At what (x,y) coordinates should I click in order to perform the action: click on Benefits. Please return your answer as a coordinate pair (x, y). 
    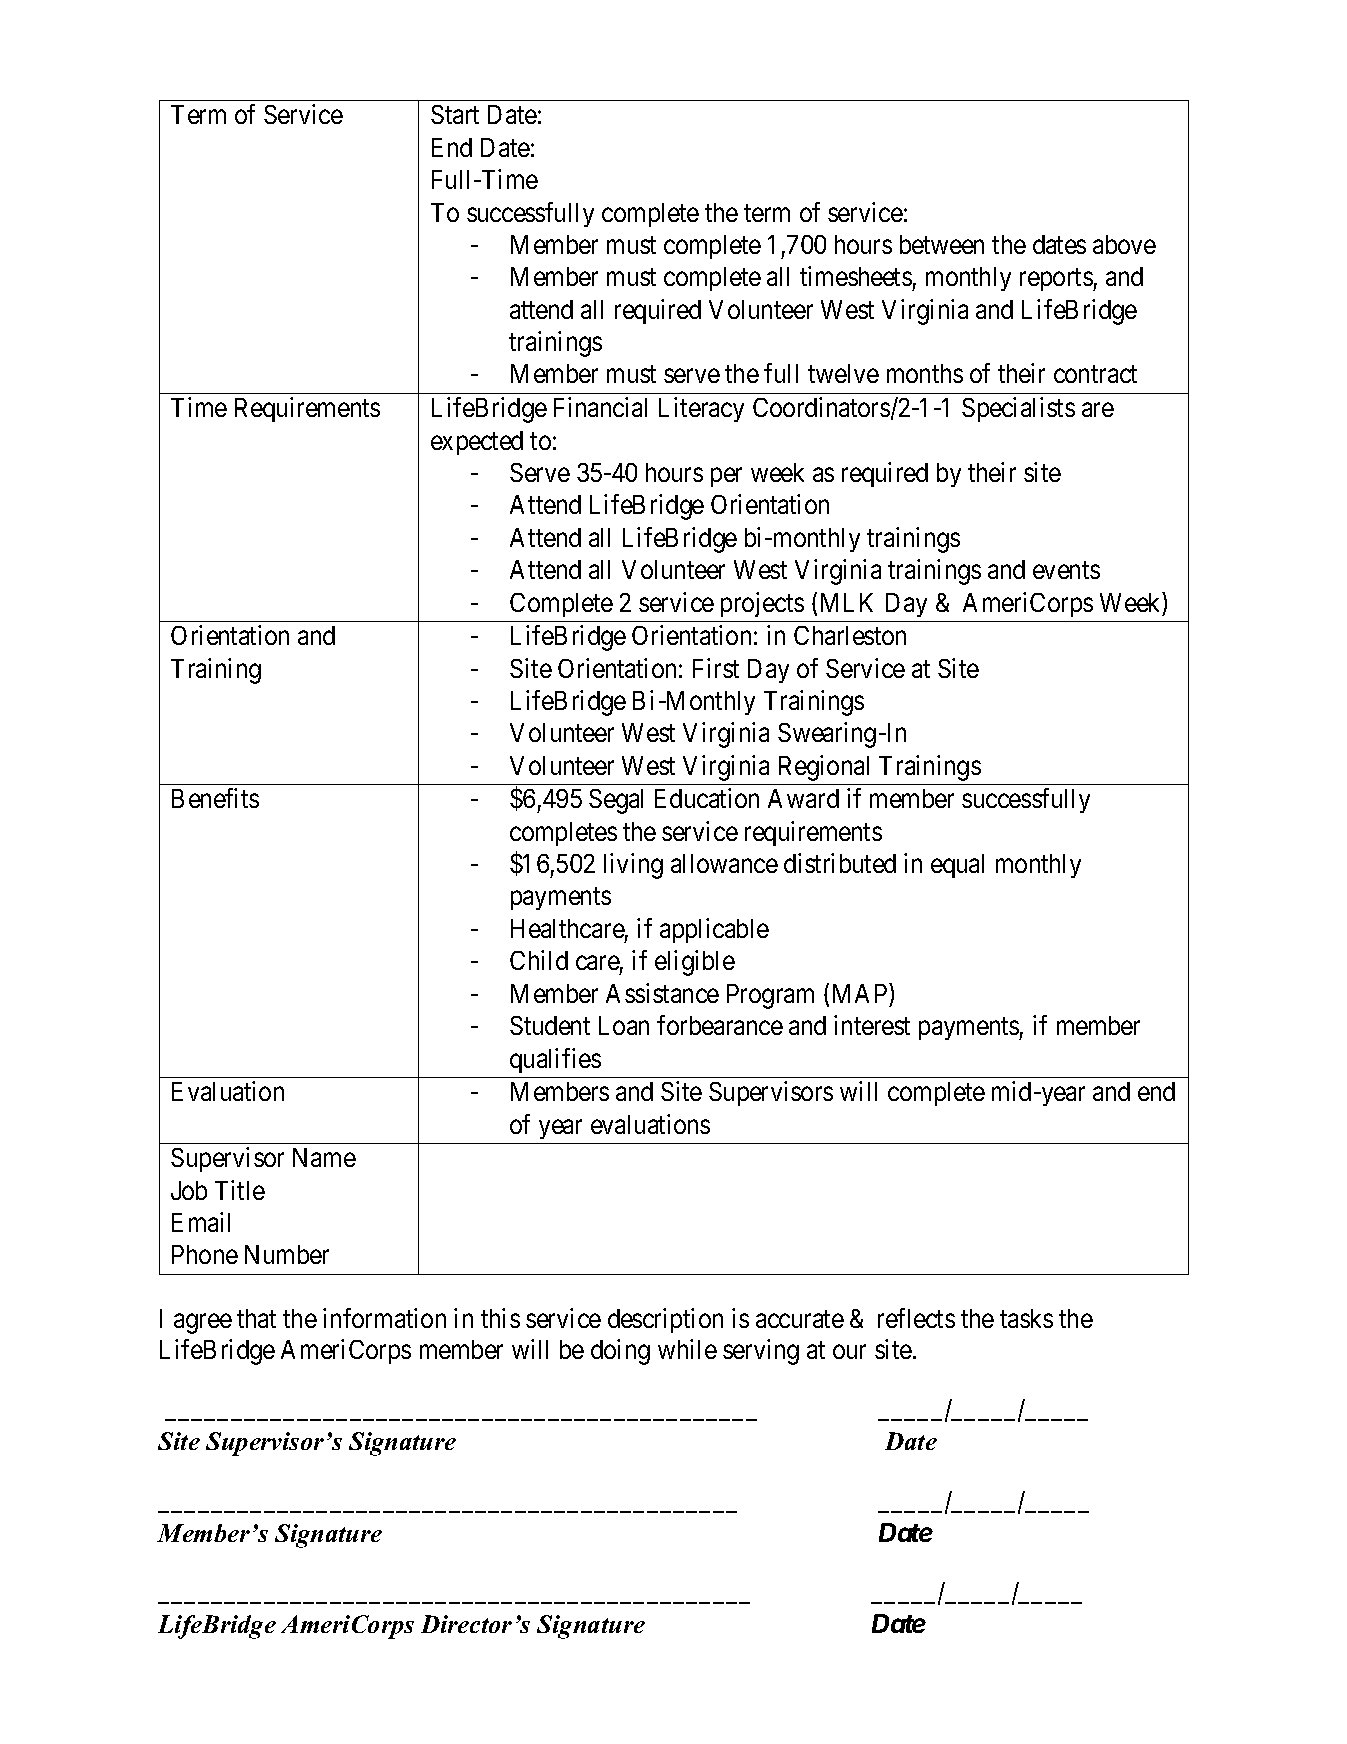
    Looking at the image, I should click on (215, 798).
